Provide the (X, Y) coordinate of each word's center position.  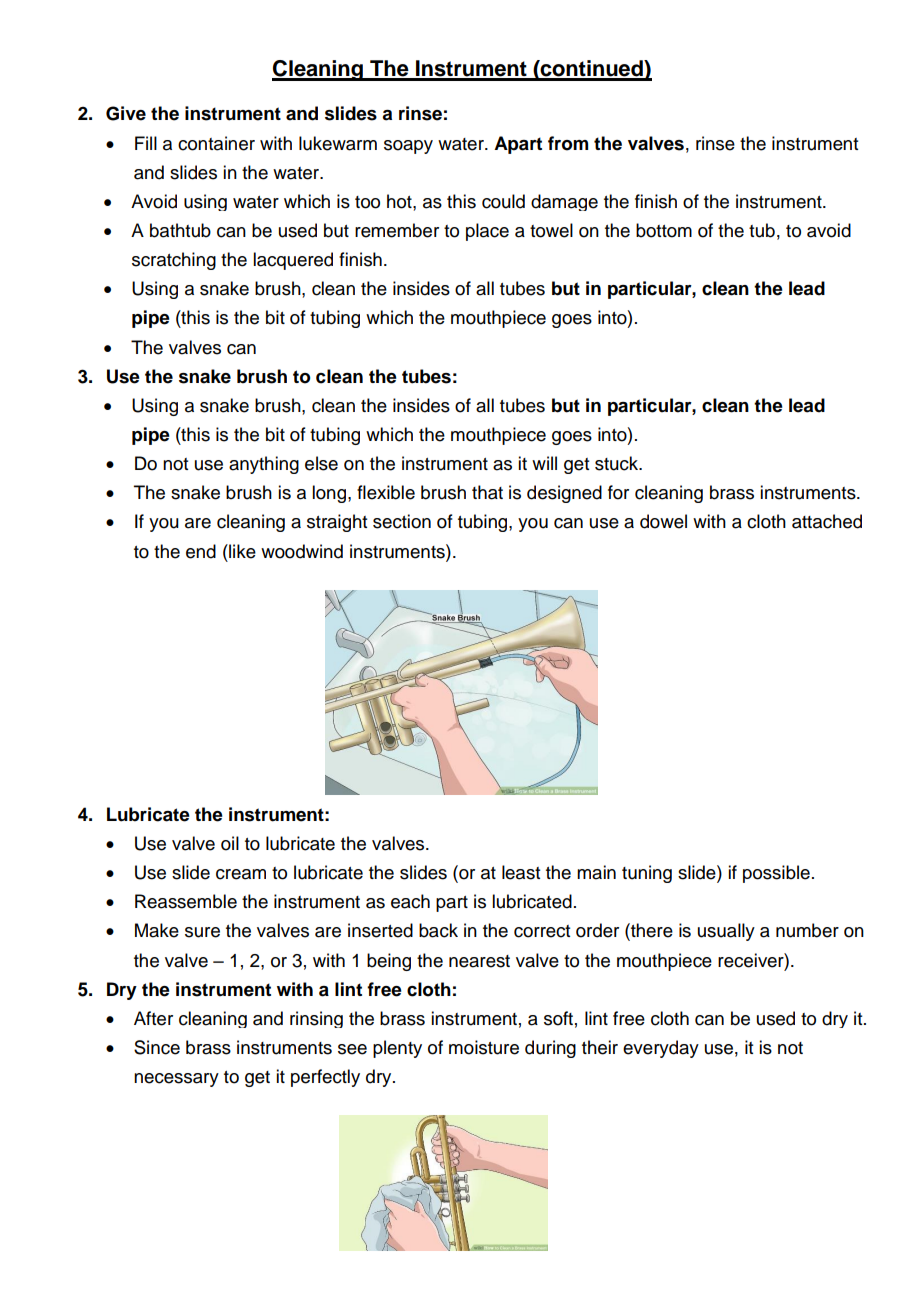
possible (776, 874)
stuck (618, 463)
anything (264, 465)
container (216, 143)
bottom (664, 230)
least (521, 872)
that (487, 492)
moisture (484, 1047)
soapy (408, 147)
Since (157, 1047)
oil (230, 843)
